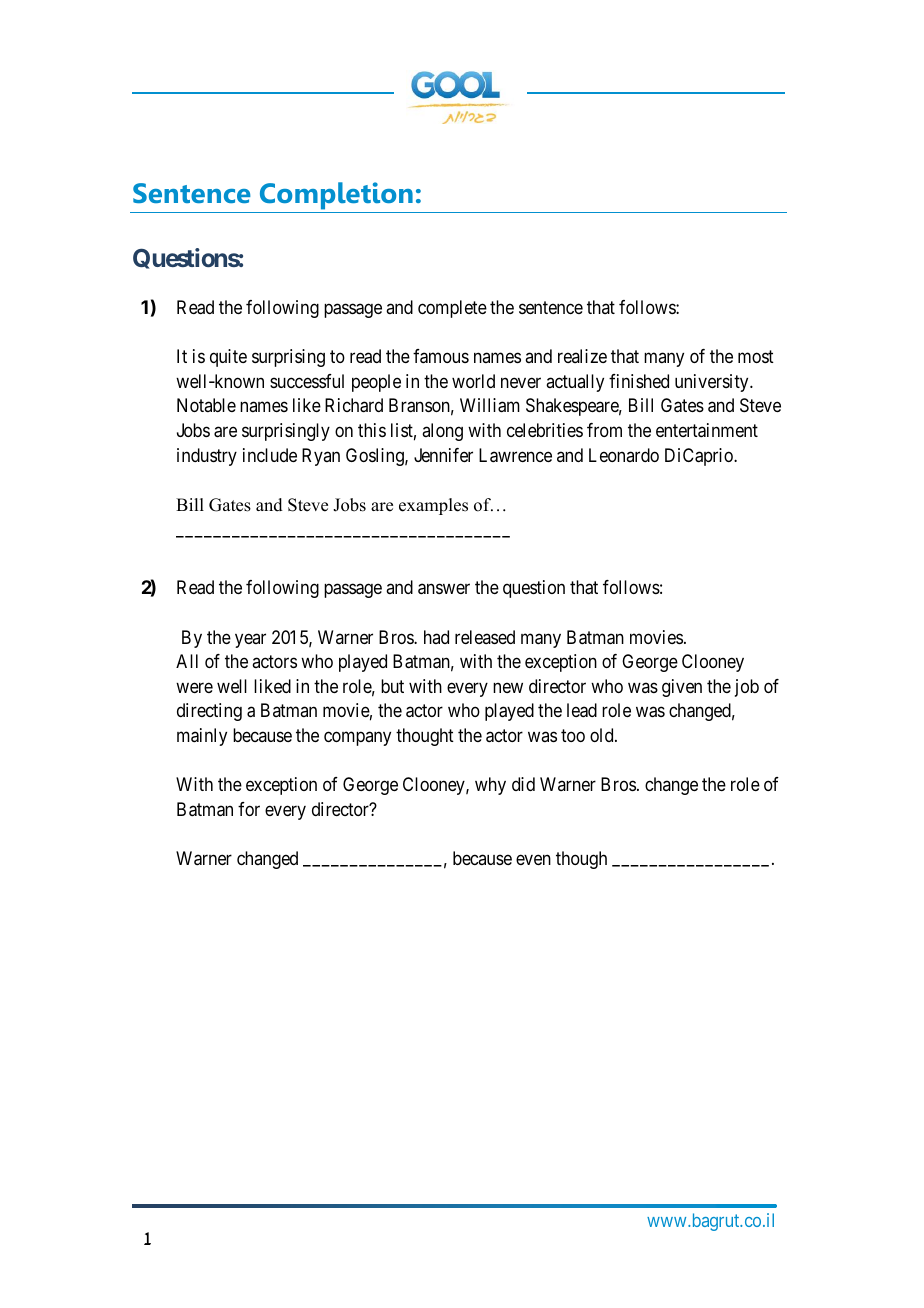 The height and width of the screenshot is (1308, 924). I want to click on released, so click(485, 637).
